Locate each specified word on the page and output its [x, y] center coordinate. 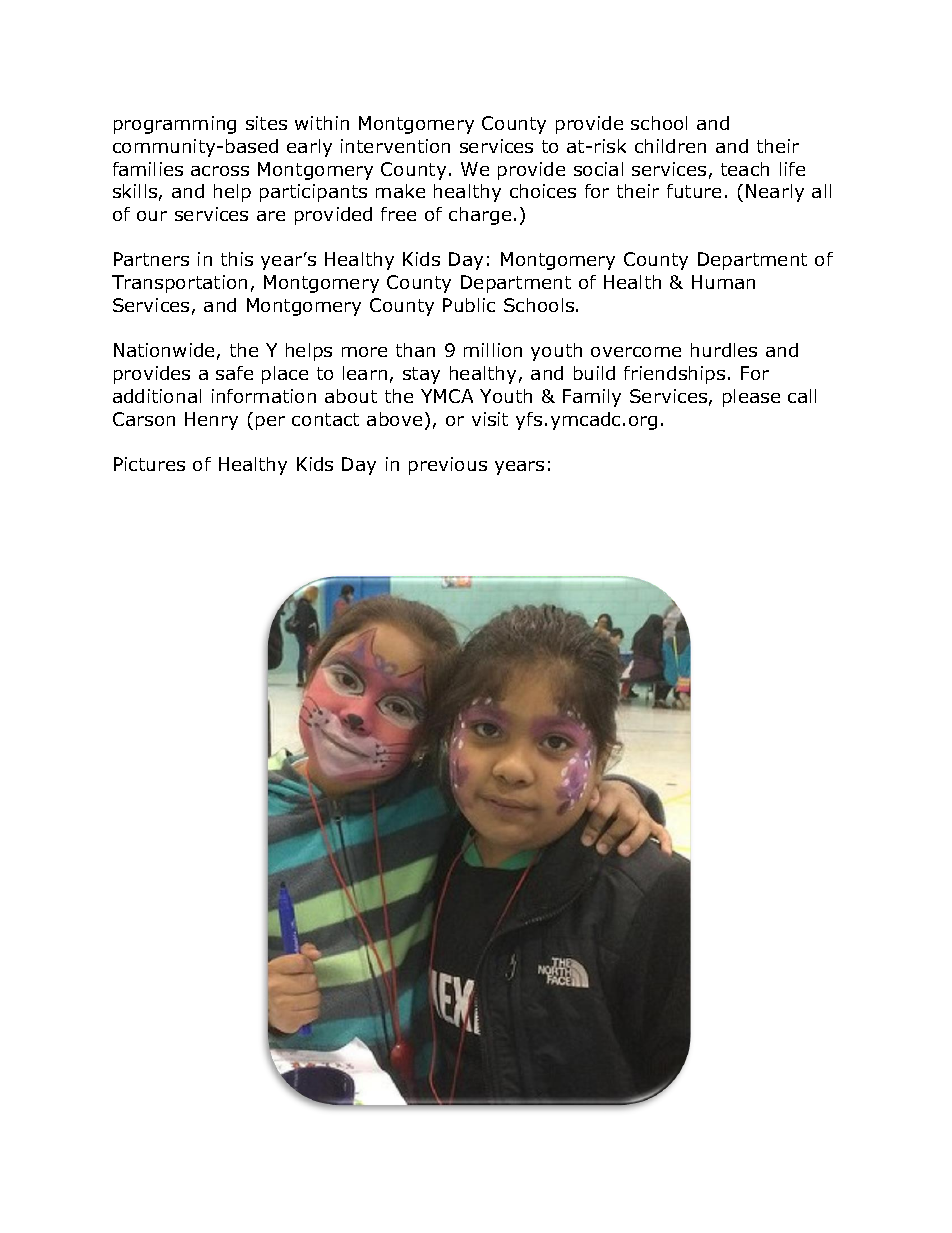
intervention [395, 146]
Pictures [149, 464]
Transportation [179, 284]
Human [723, 282]
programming [175, 125]
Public [469, 305]
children [670, 146]
